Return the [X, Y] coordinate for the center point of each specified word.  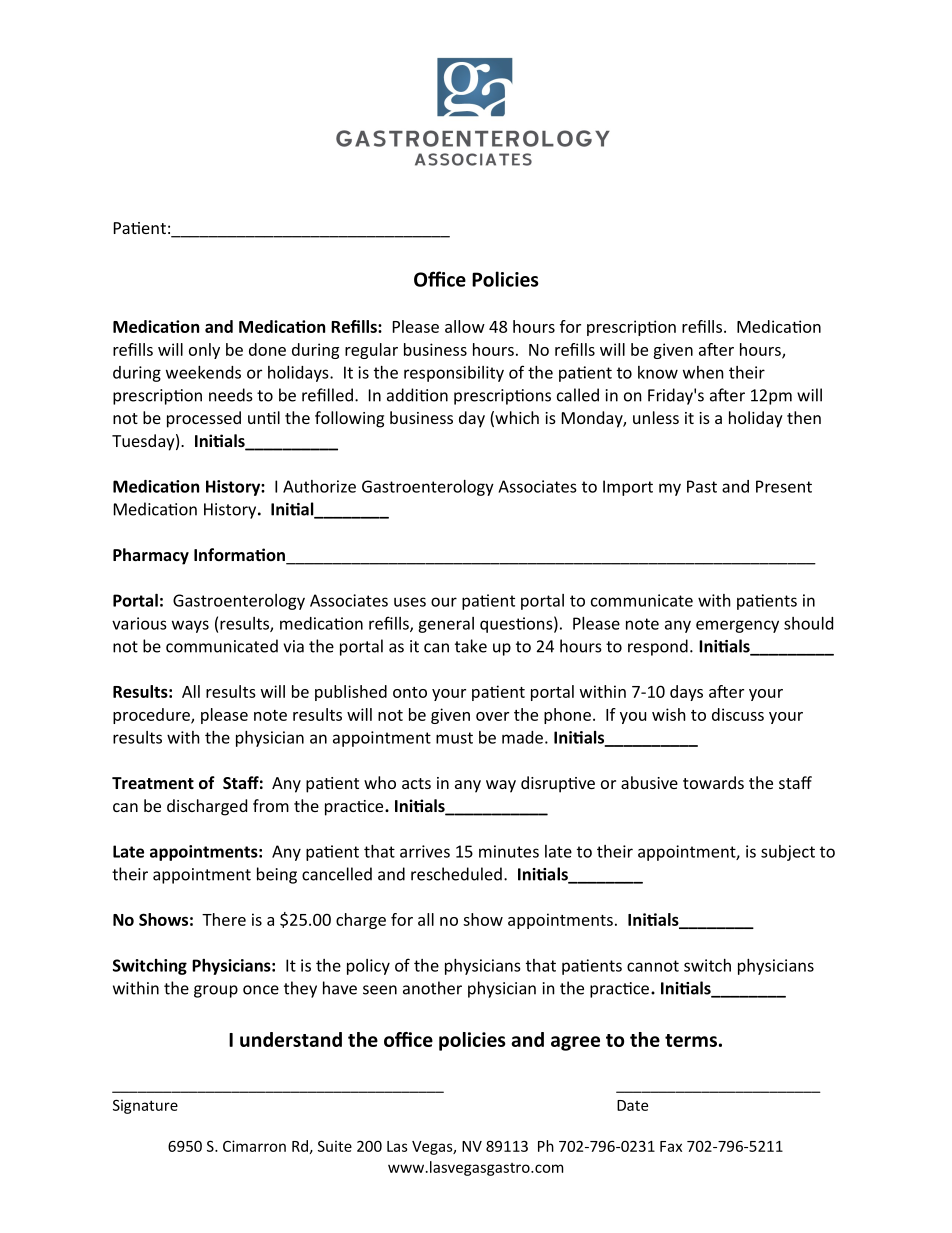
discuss [738, 714]
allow [465, 326]
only [204, 351]
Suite [335, 1146]
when [703, 372]
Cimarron [254, 1146]
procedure [152, 716]
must [454, 738]
